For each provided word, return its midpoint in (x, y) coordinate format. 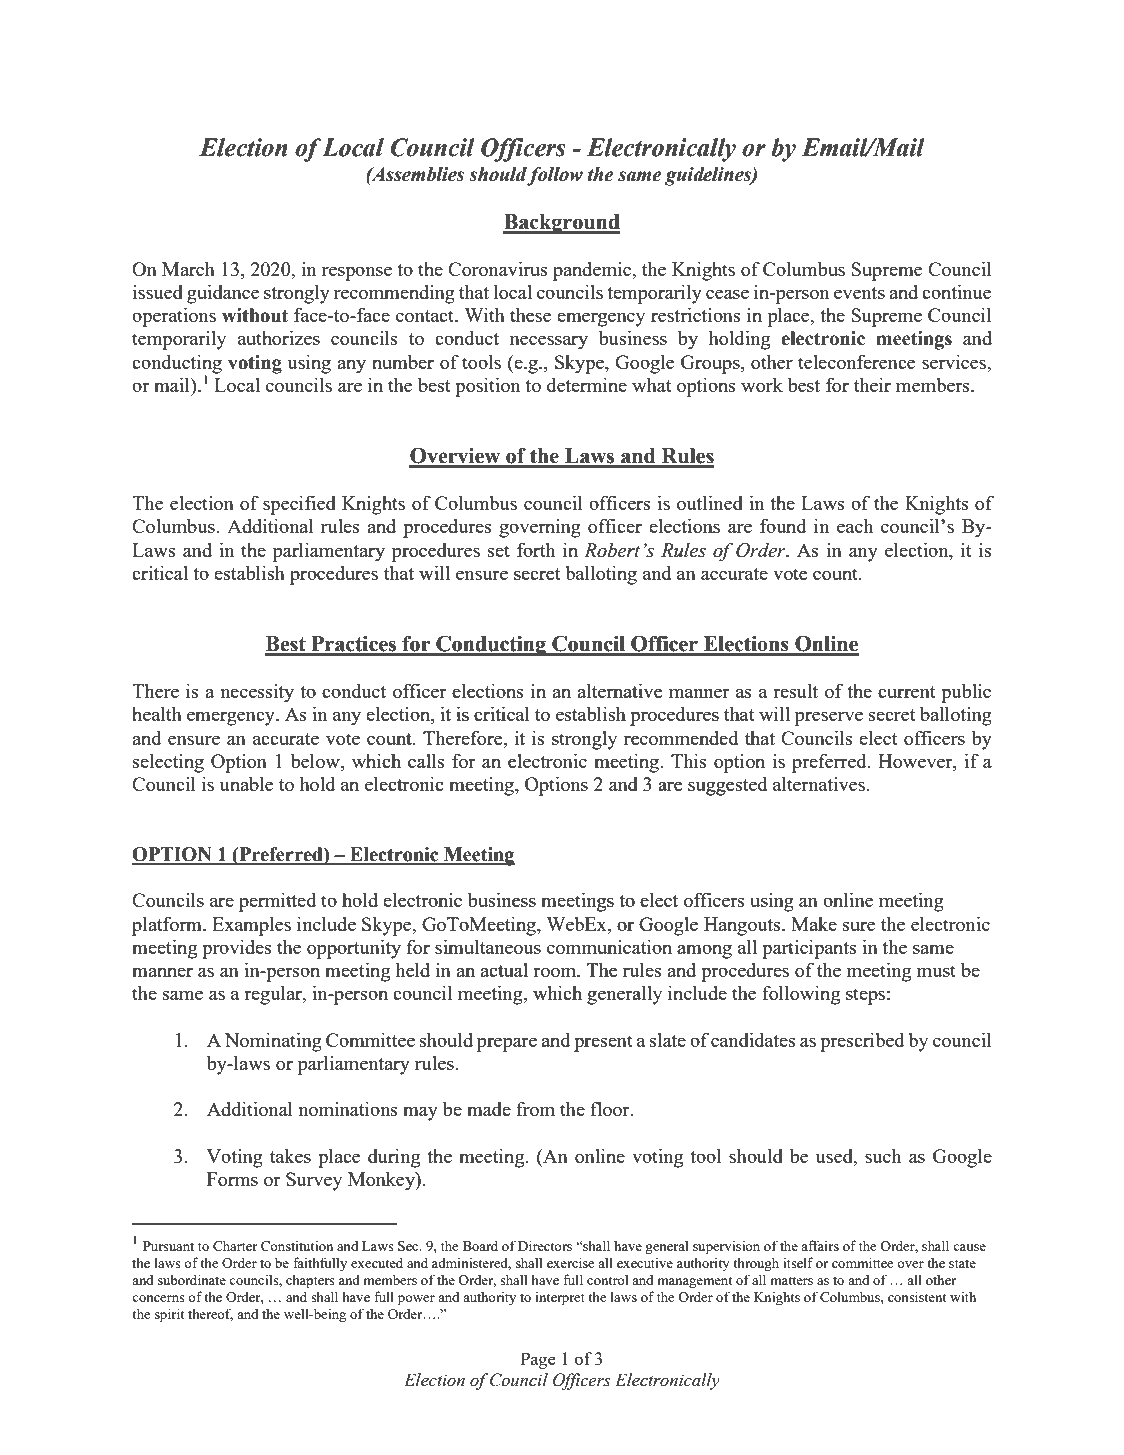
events (859, 293)
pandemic (593, 271)
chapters (310, 1281)
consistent (917, 1296)
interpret (560, 1298)
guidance (223, 294)
